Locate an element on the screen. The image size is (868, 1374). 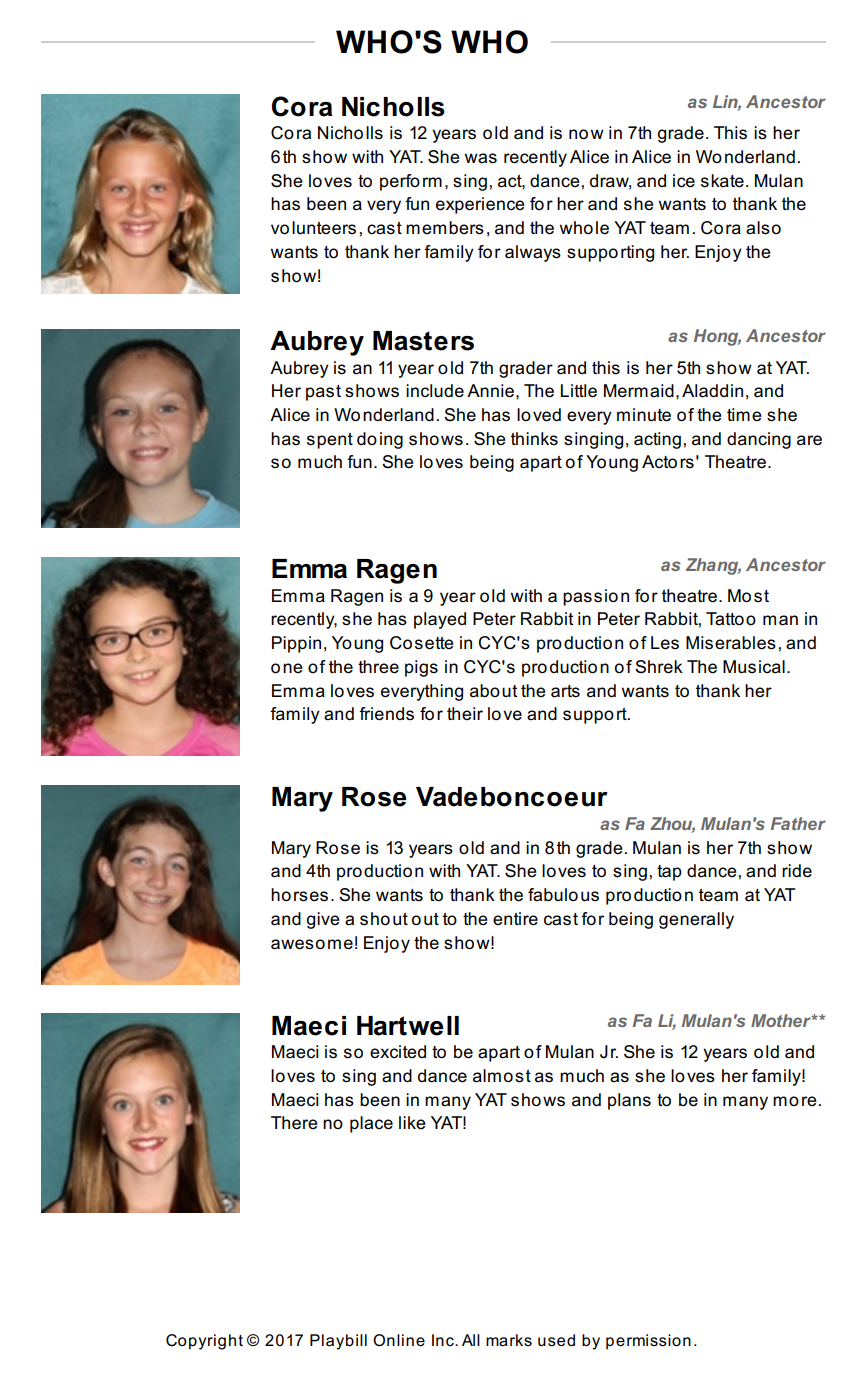
Miserables is located at coordinates (731, 643).
